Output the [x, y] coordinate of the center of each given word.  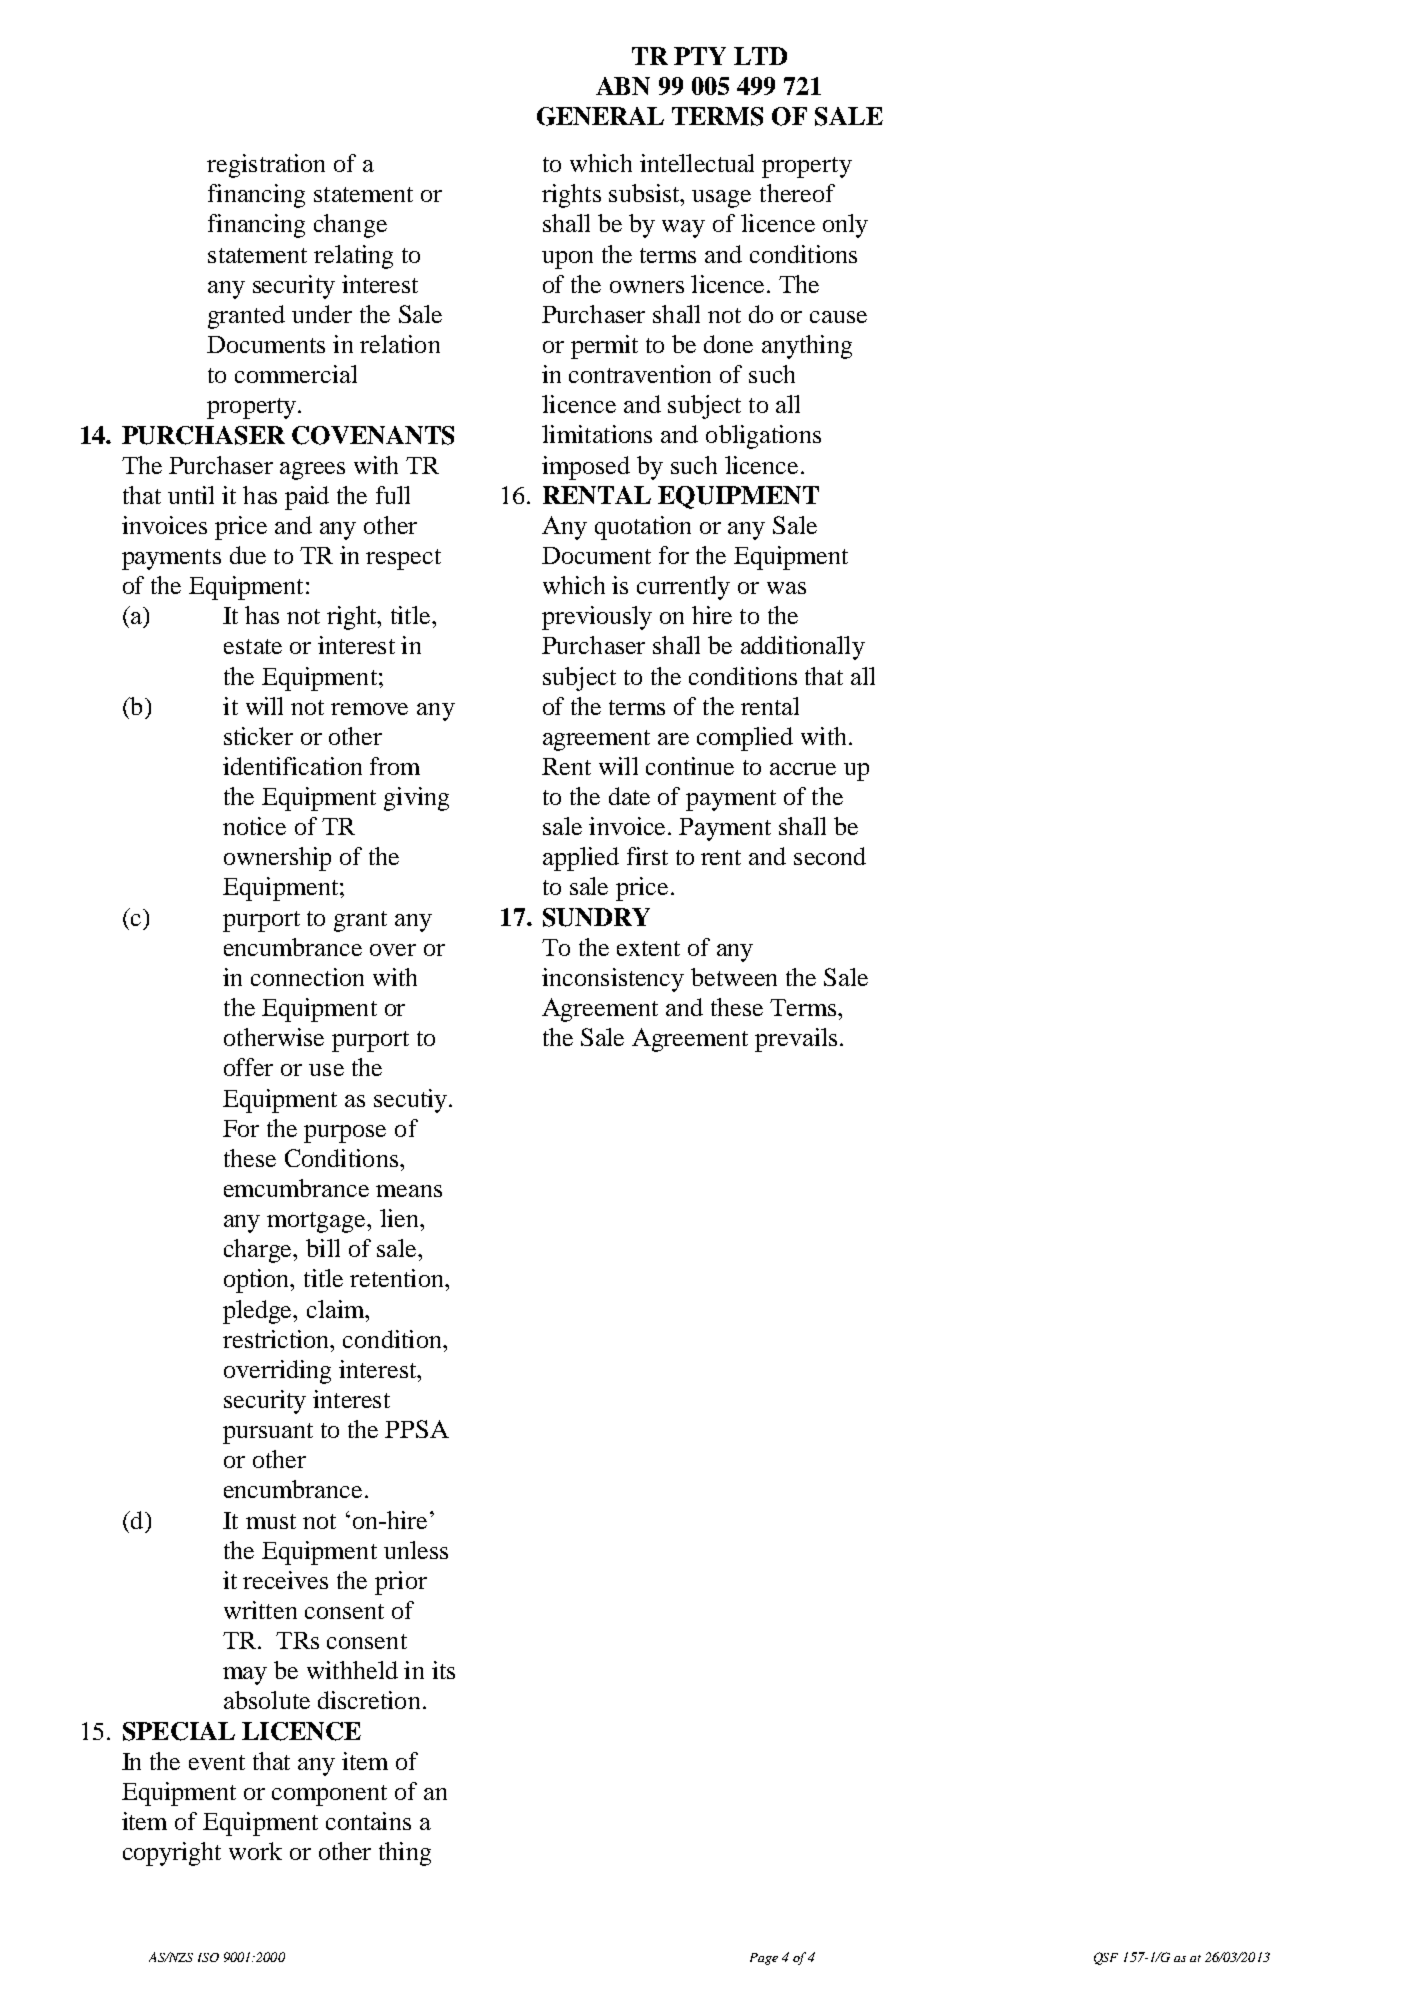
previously [597, 618]
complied [745, 739]
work [255, 1851]
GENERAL [600, 116]
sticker [258, 736]
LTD [760, 56]
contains [368, 1821]
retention [398, 1278]
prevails [796, 1040]
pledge [259, 1312]
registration [266, 166]
